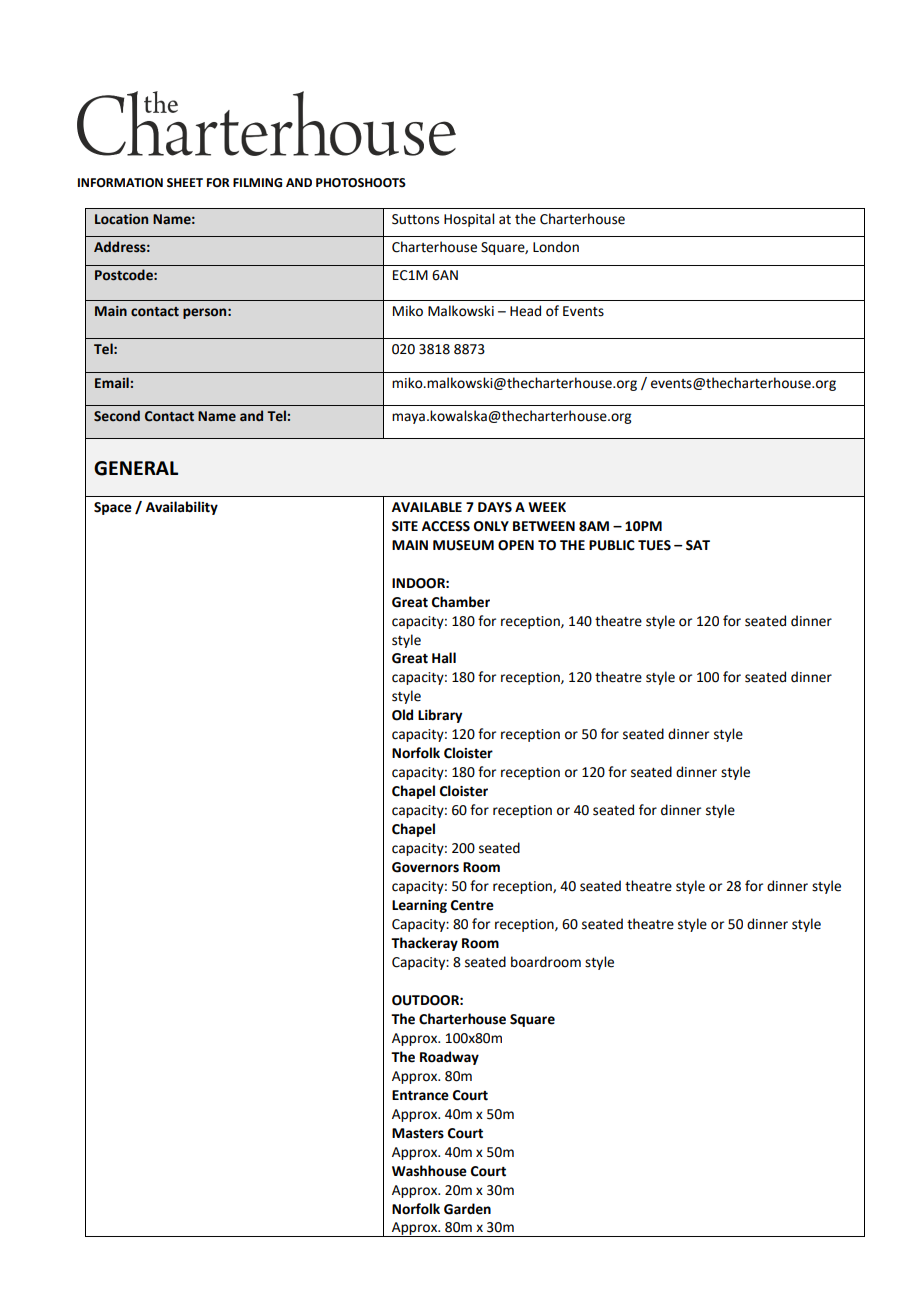 This screenshot has width=924, height=1308. I want to click on London, so click(556, 247).
